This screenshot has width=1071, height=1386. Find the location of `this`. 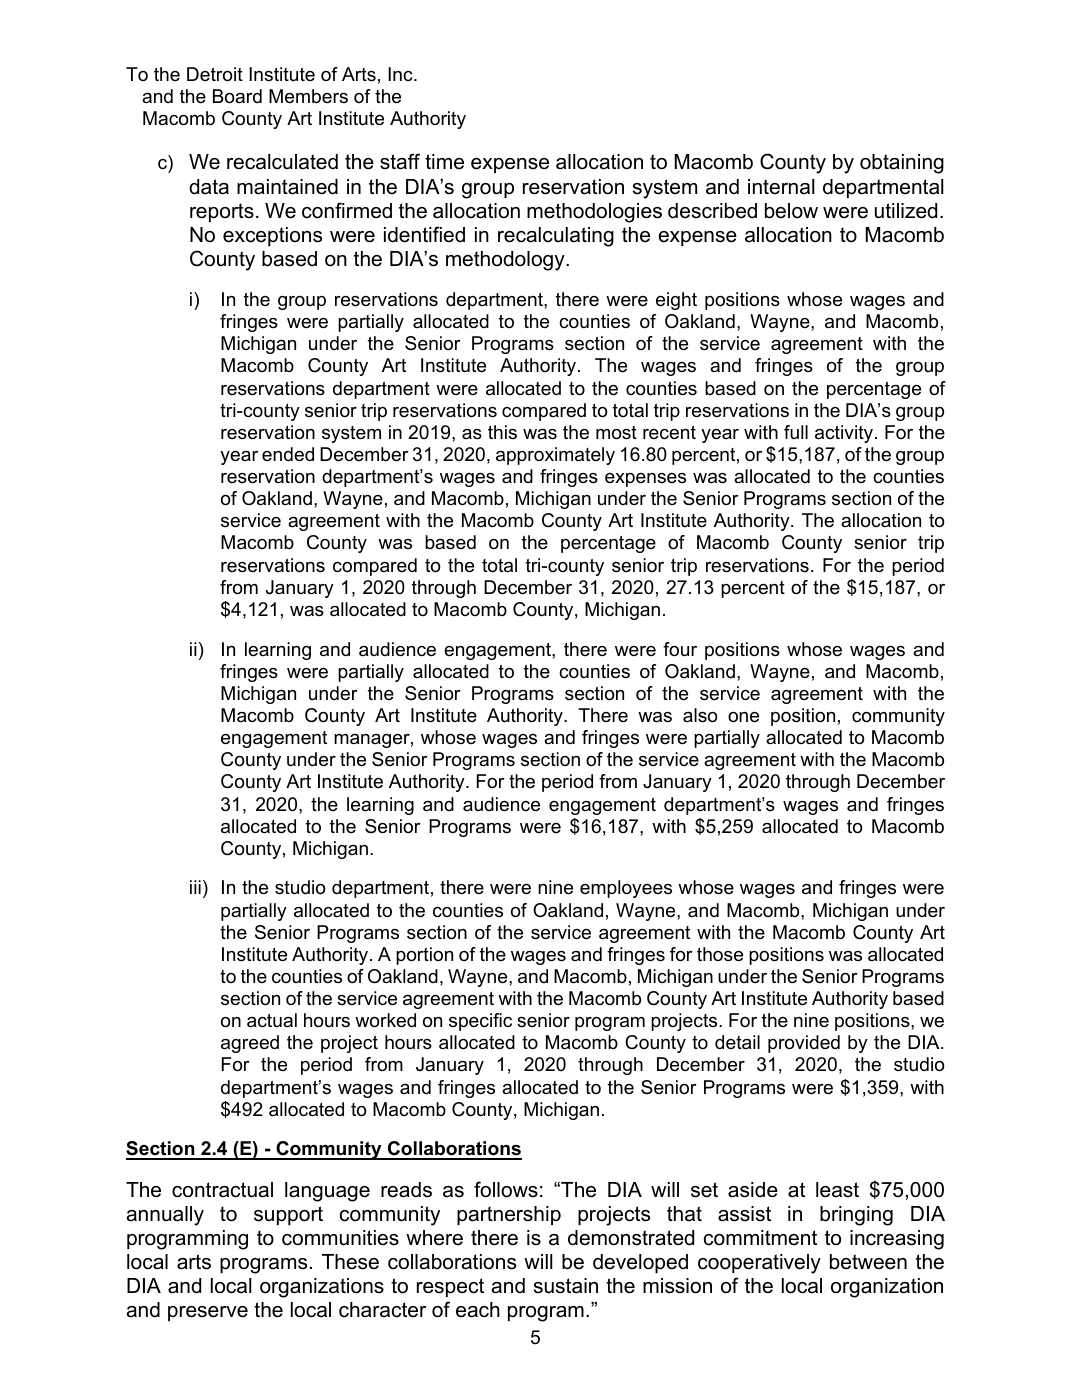

this is located at coordinates (502, 432).
